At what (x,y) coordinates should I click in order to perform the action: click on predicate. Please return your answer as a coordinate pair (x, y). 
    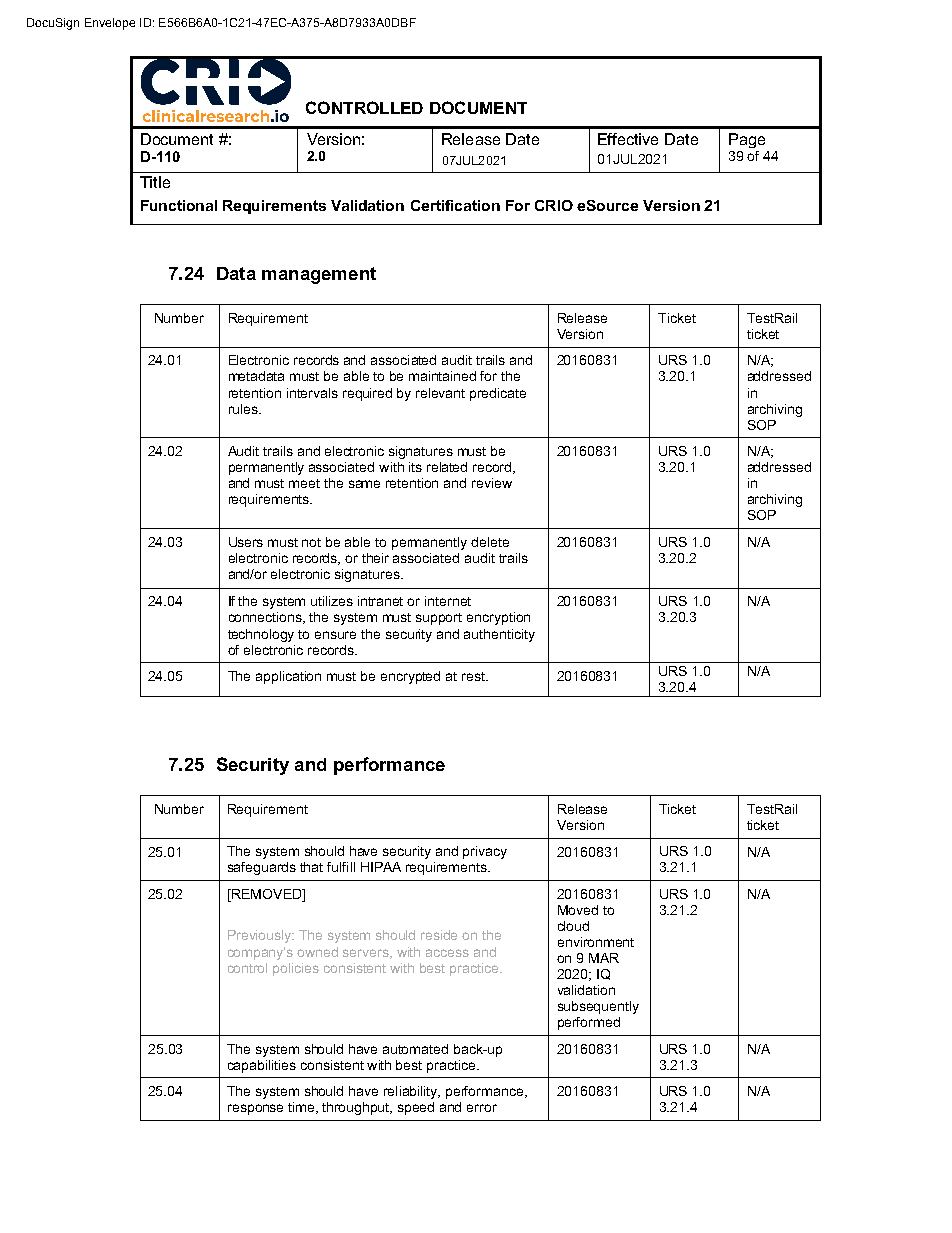
    Looking at the image, I should click on (498, 394).
